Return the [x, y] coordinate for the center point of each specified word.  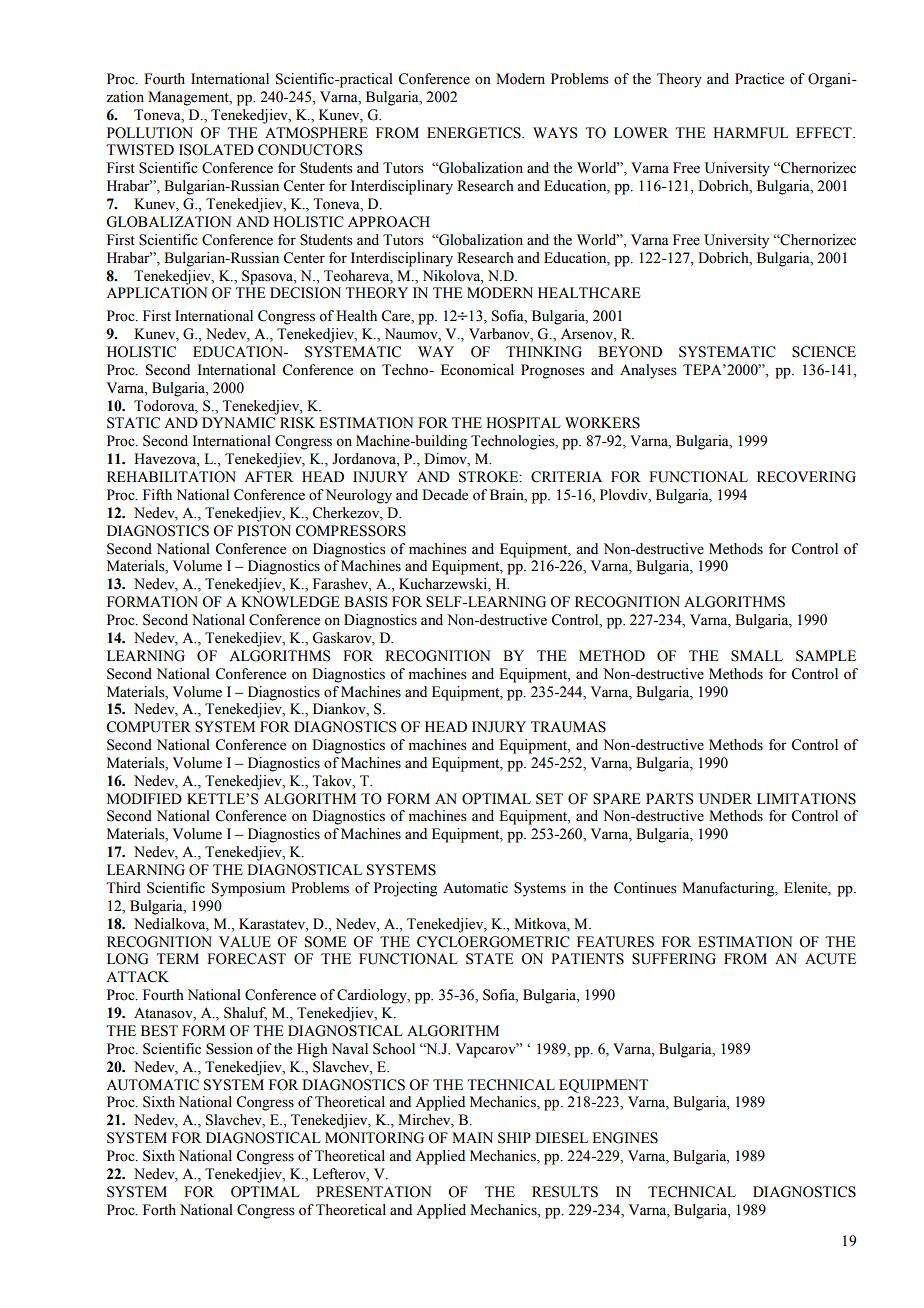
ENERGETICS [475, 133]
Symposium [248, 889]
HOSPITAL [523, 423]
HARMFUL [751, 133]
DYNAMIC [238, 423]
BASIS [365, 602]
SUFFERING [674, 959]
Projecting [405, 889]
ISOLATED [216, 150]
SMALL [757, 656]
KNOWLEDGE [290, 602]
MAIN [472, 1137]
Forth [159, 1210]
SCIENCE [824, 352]
